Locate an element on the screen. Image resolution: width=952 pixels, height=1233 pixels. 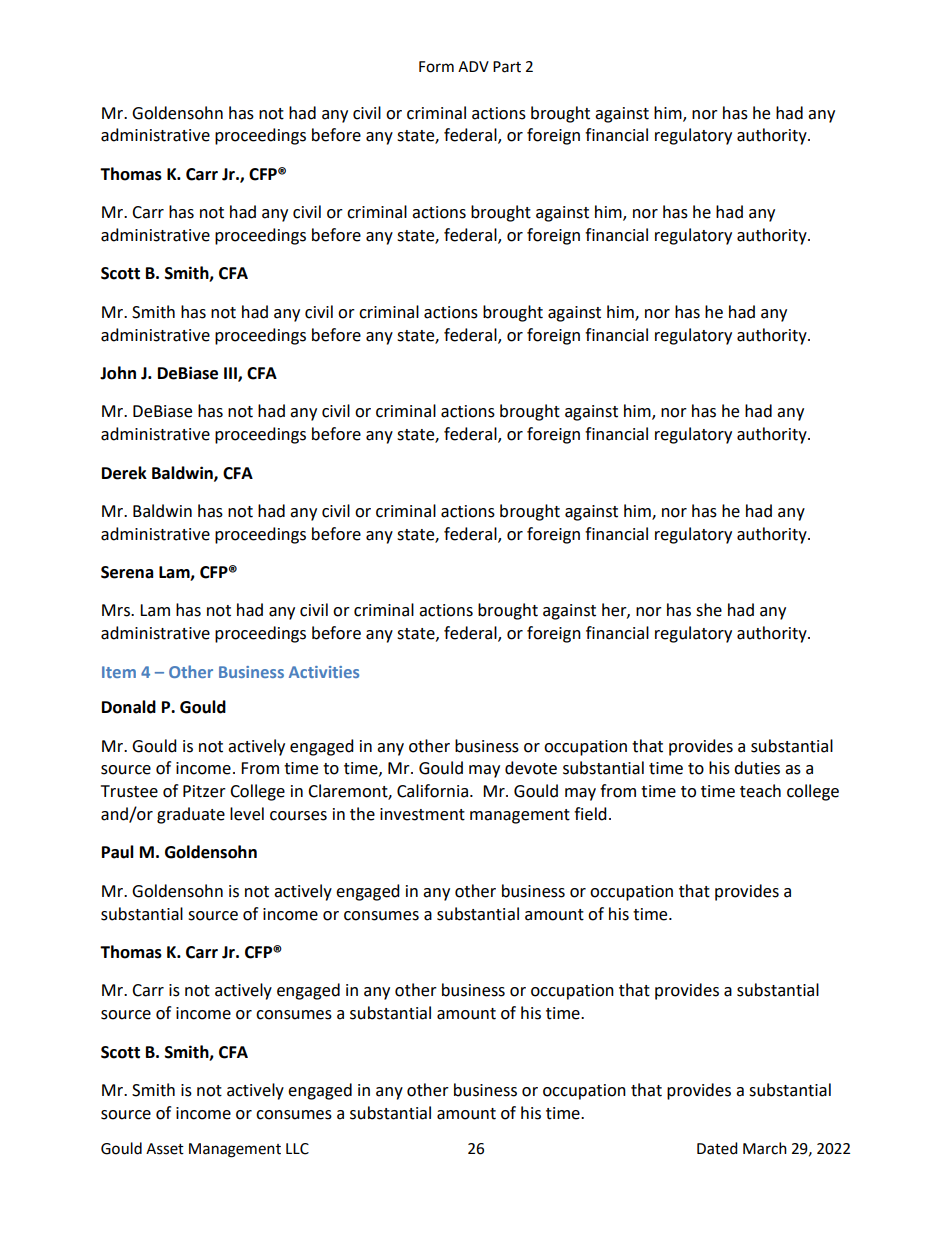
California is located at coordinates (432, 791).
